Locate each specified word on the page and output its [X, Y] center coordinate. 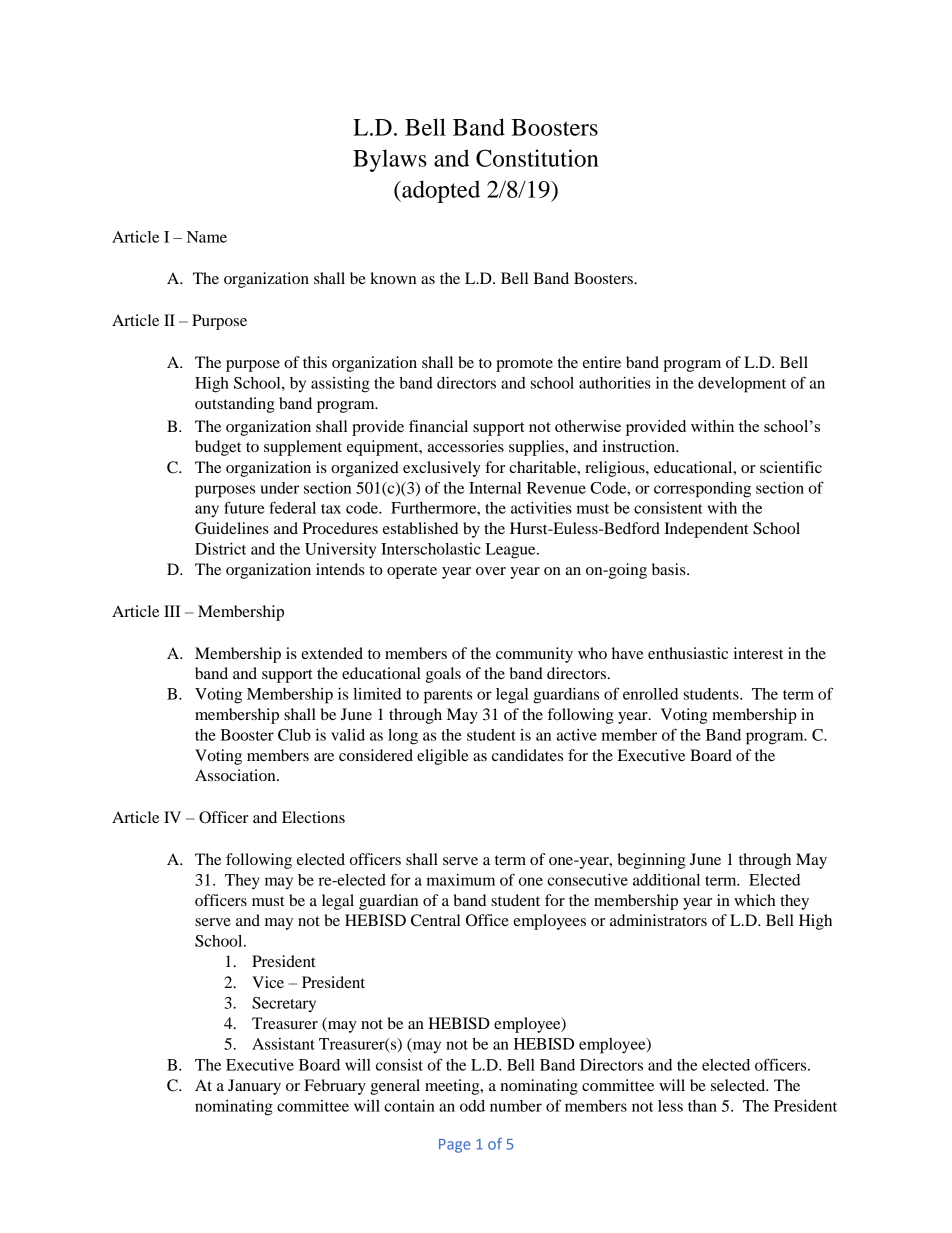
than [702, 1106]
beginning [651, 861]
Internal [495, 488]
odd [472, 1106]
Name [207, 237]
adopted [440, 191]
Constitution [537, 158]
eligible [443, 757]
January [254, 1087]
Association [236, 775]
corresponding [702, 490]
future [244, 507]
